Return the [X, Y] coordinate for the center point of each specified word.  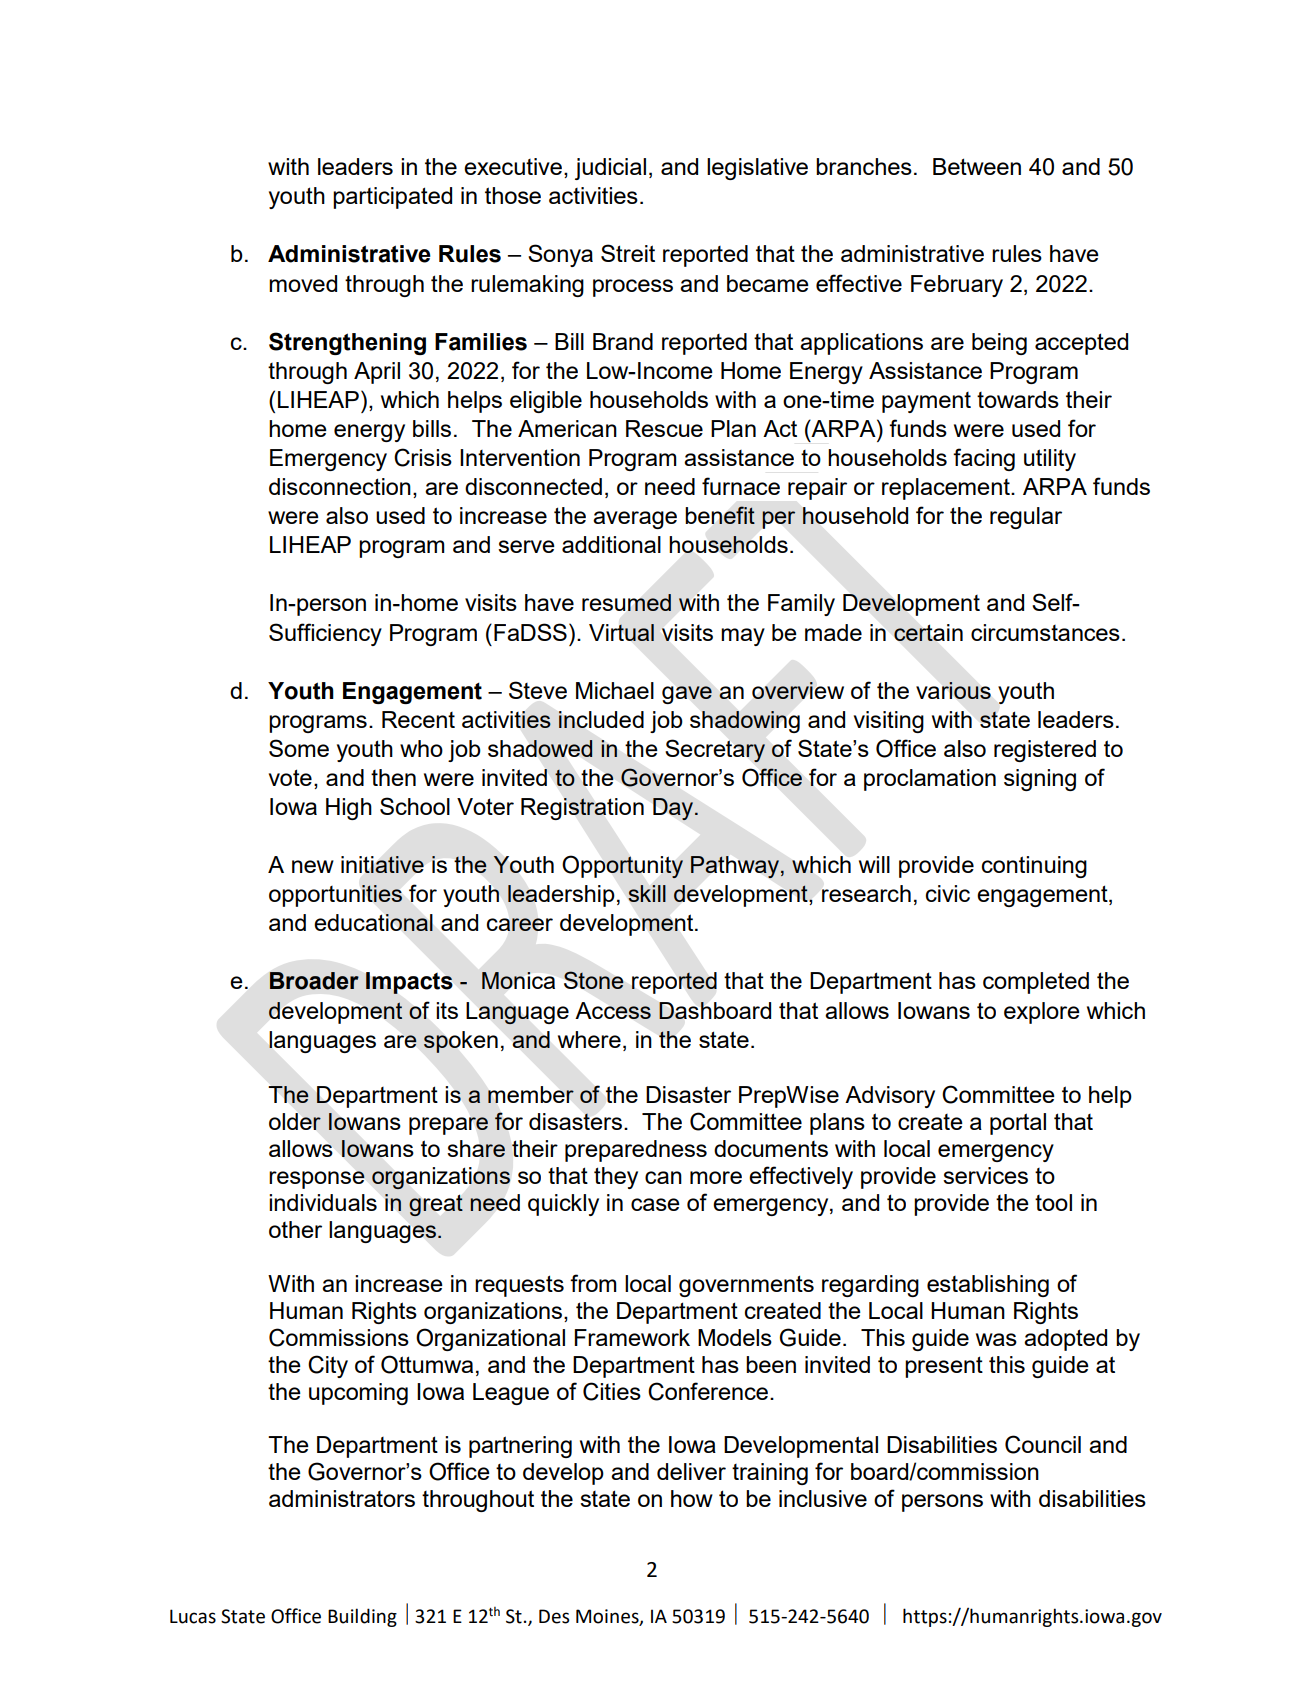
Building [362, 1617]
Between [977, 166]
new [313, 866]
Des [554, 1616]
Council [1043, 1444]
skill [647, 893]
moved [303, 283]
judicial [610, 169]
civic [948, 893]
